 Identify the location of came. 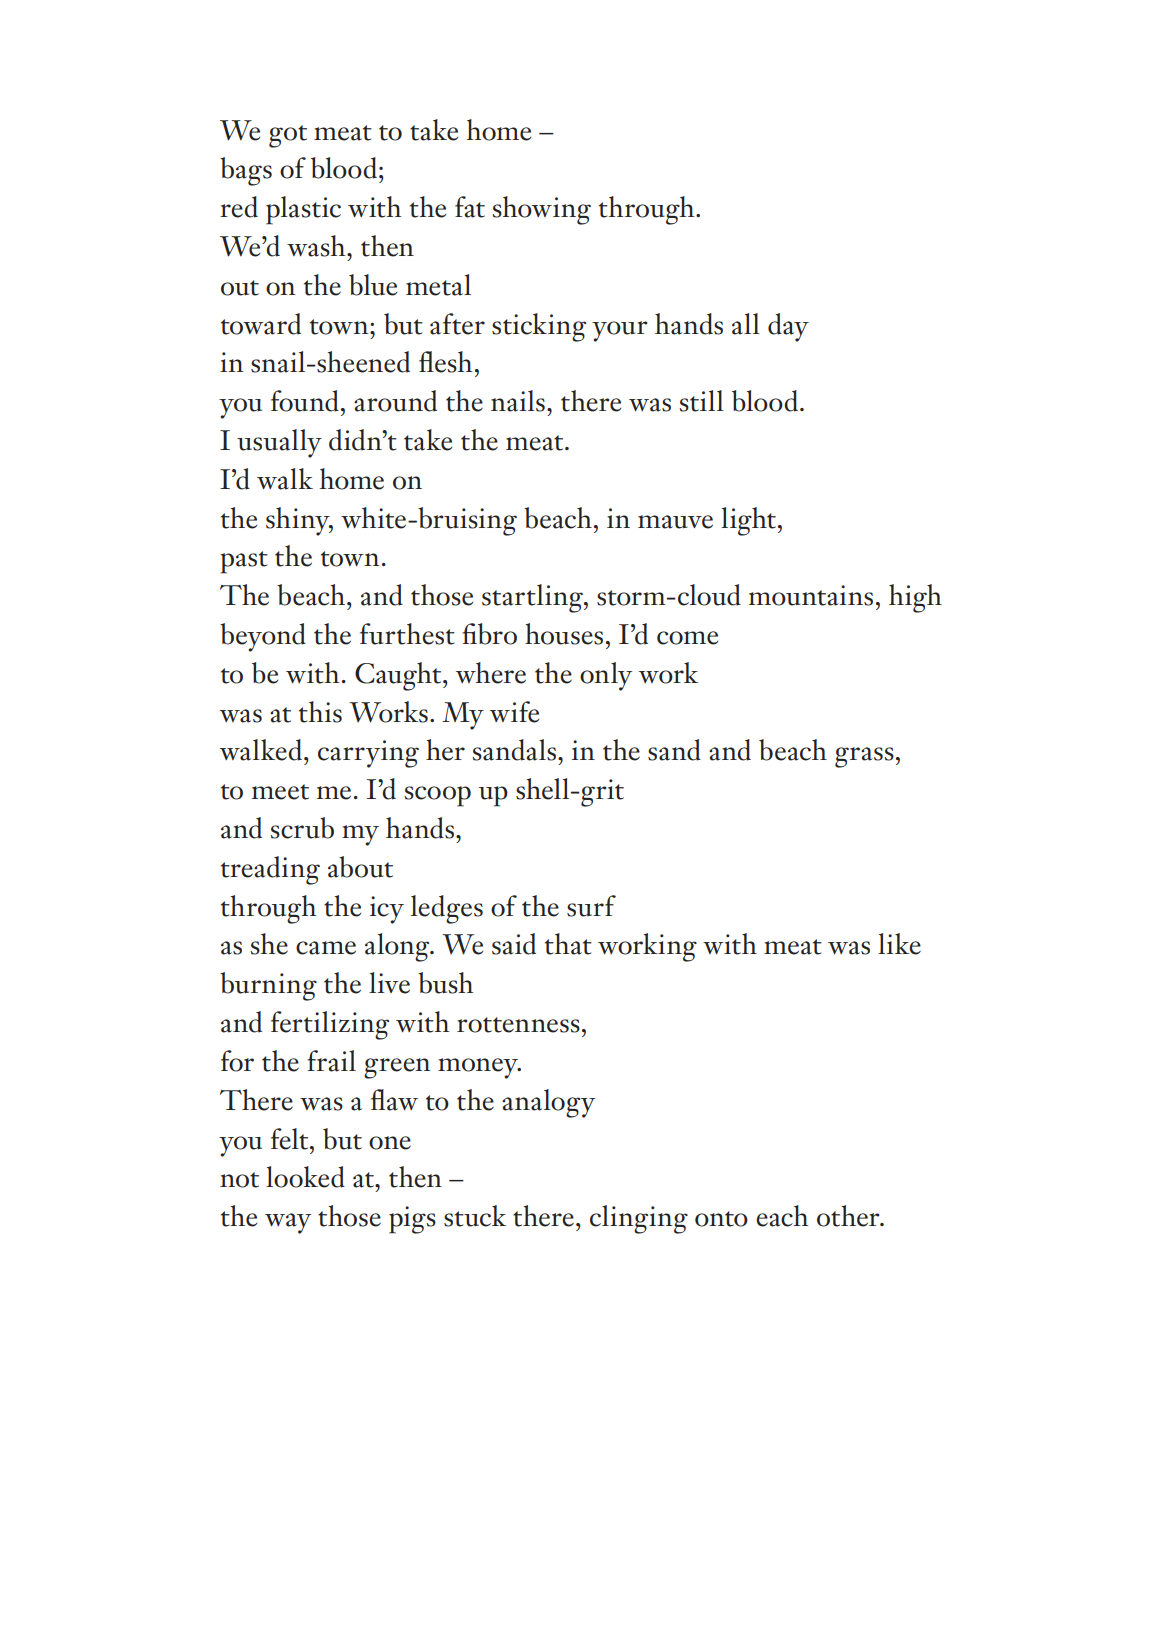
(326, 948).
